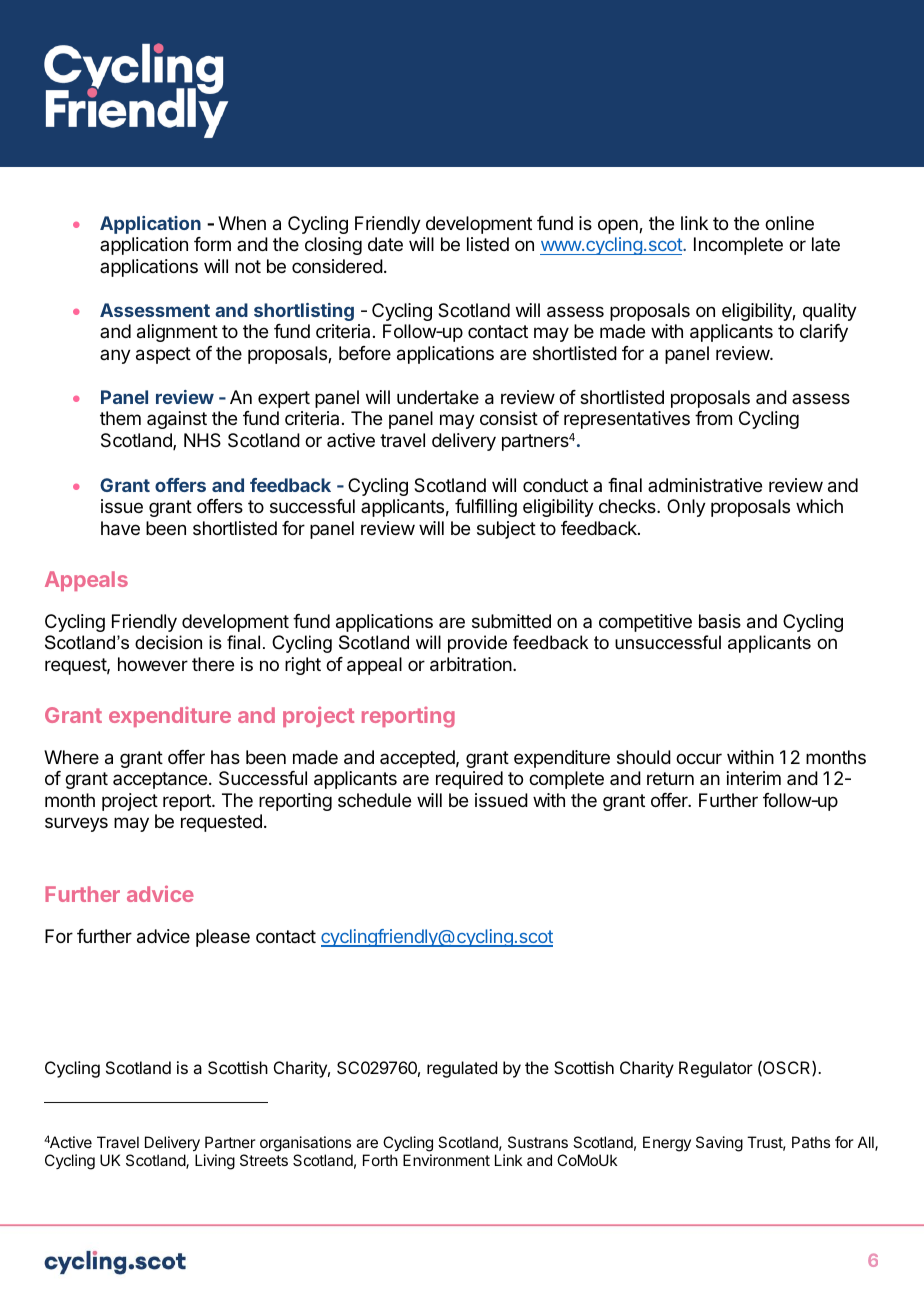 Image resolution: width=924 pixels, height=1308 pixels. What do you see at coordinates (153, 664) in the image?
I see `however` at bounding box center [153, 664].
